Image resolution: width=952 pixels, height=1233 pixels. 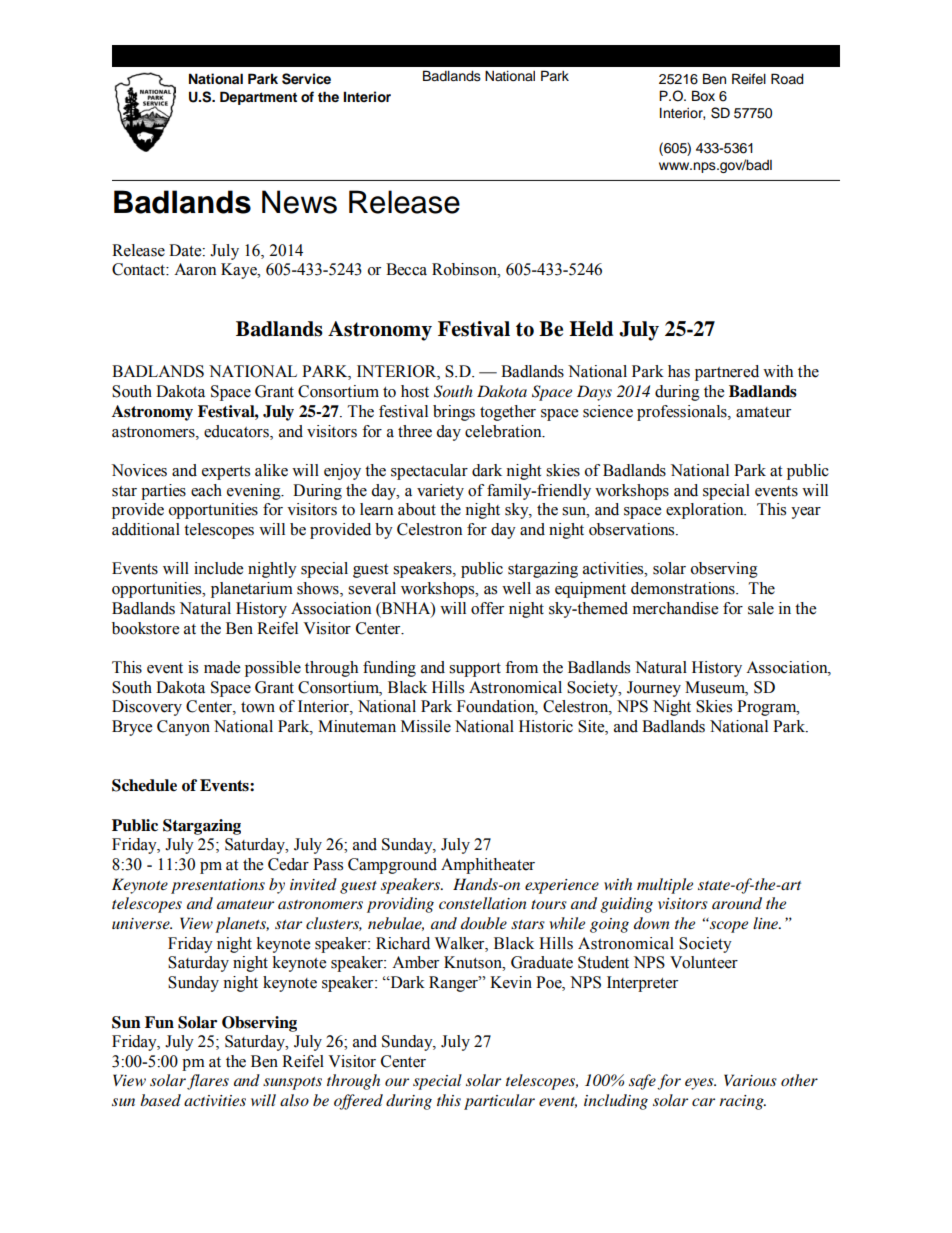 I want to click on presentations, so click(x=218, y=886).
